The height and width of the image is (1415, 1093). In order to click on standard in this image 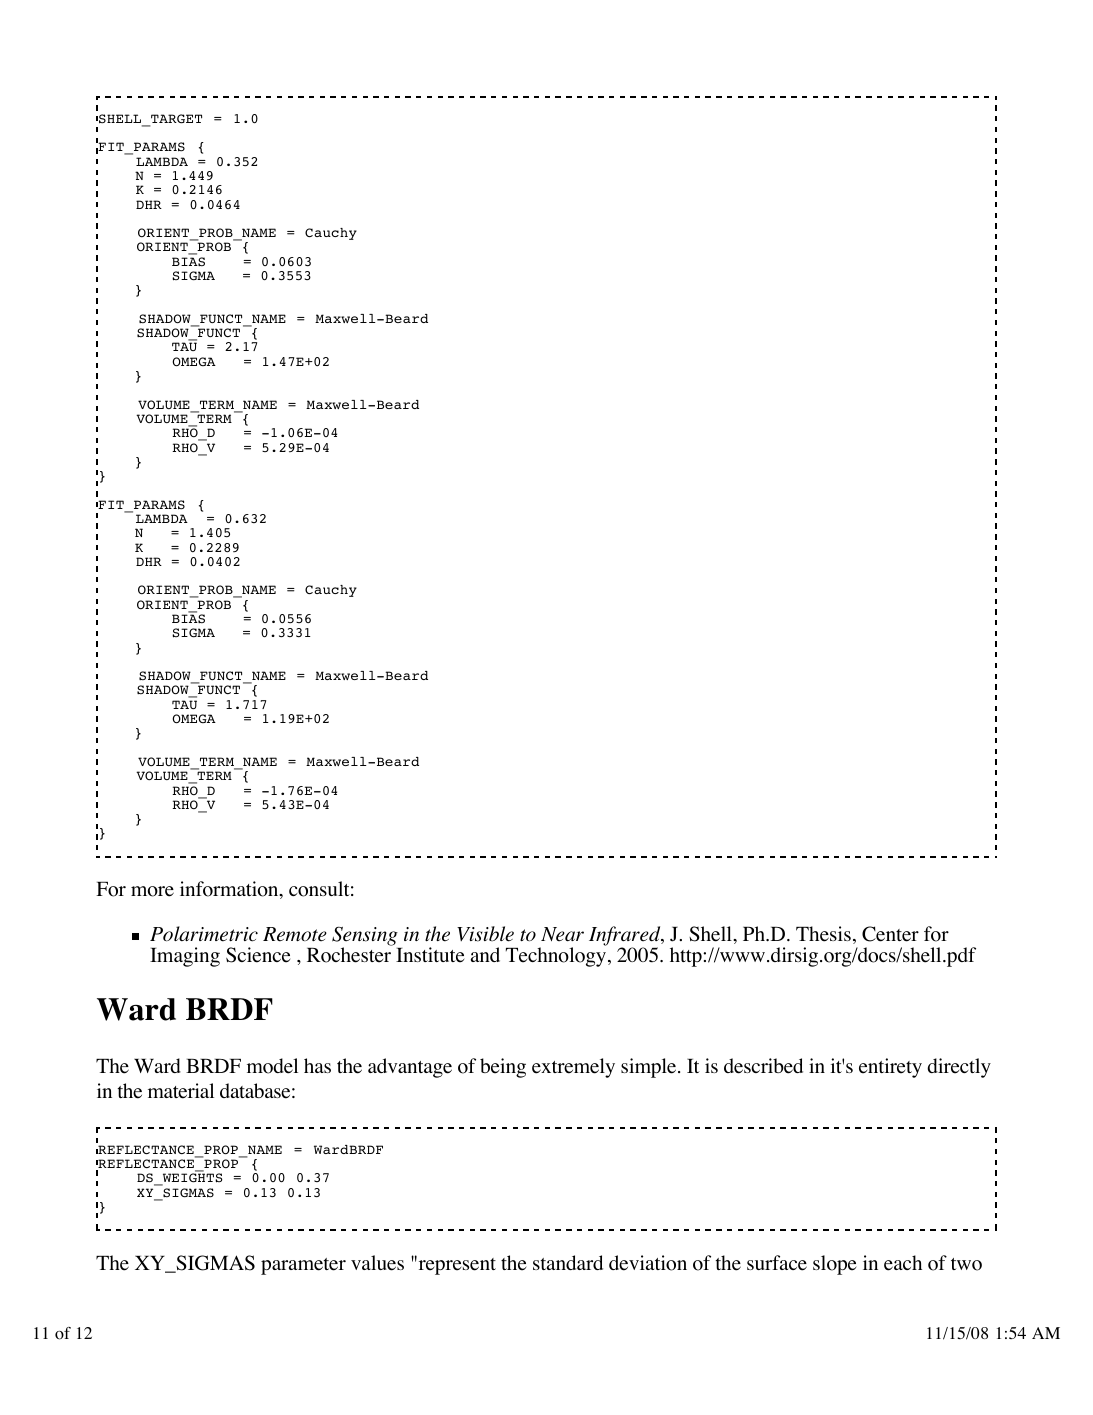, I will do `click(568, 1262)`.
